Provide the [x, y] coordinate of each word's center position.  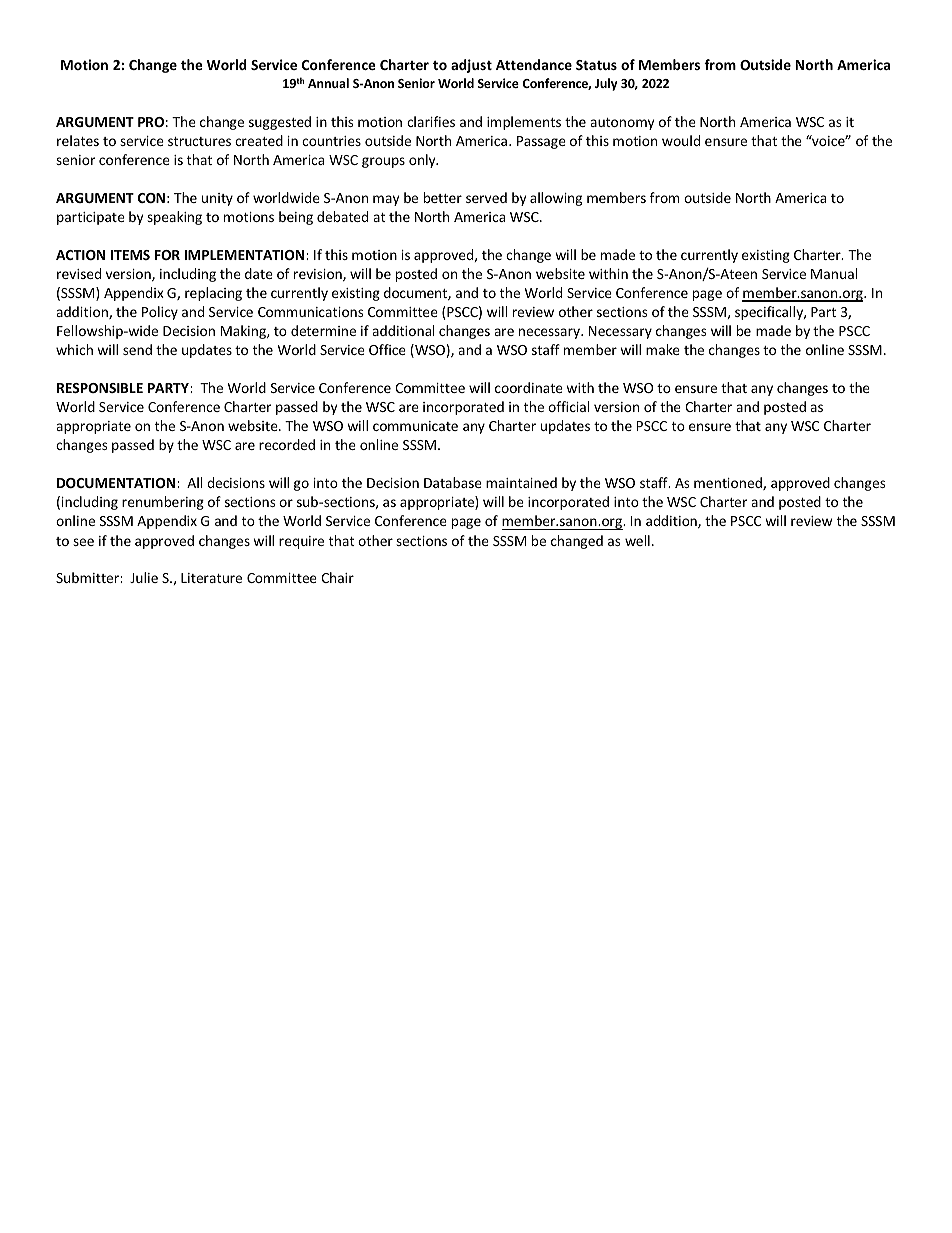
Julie [144, 577]
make [663, 349]
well [637, 540]
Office [387, 349]
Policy [160, 313]
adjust [471, 66]
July [606, 84]
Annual [328, 83]
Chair [337, 577]
